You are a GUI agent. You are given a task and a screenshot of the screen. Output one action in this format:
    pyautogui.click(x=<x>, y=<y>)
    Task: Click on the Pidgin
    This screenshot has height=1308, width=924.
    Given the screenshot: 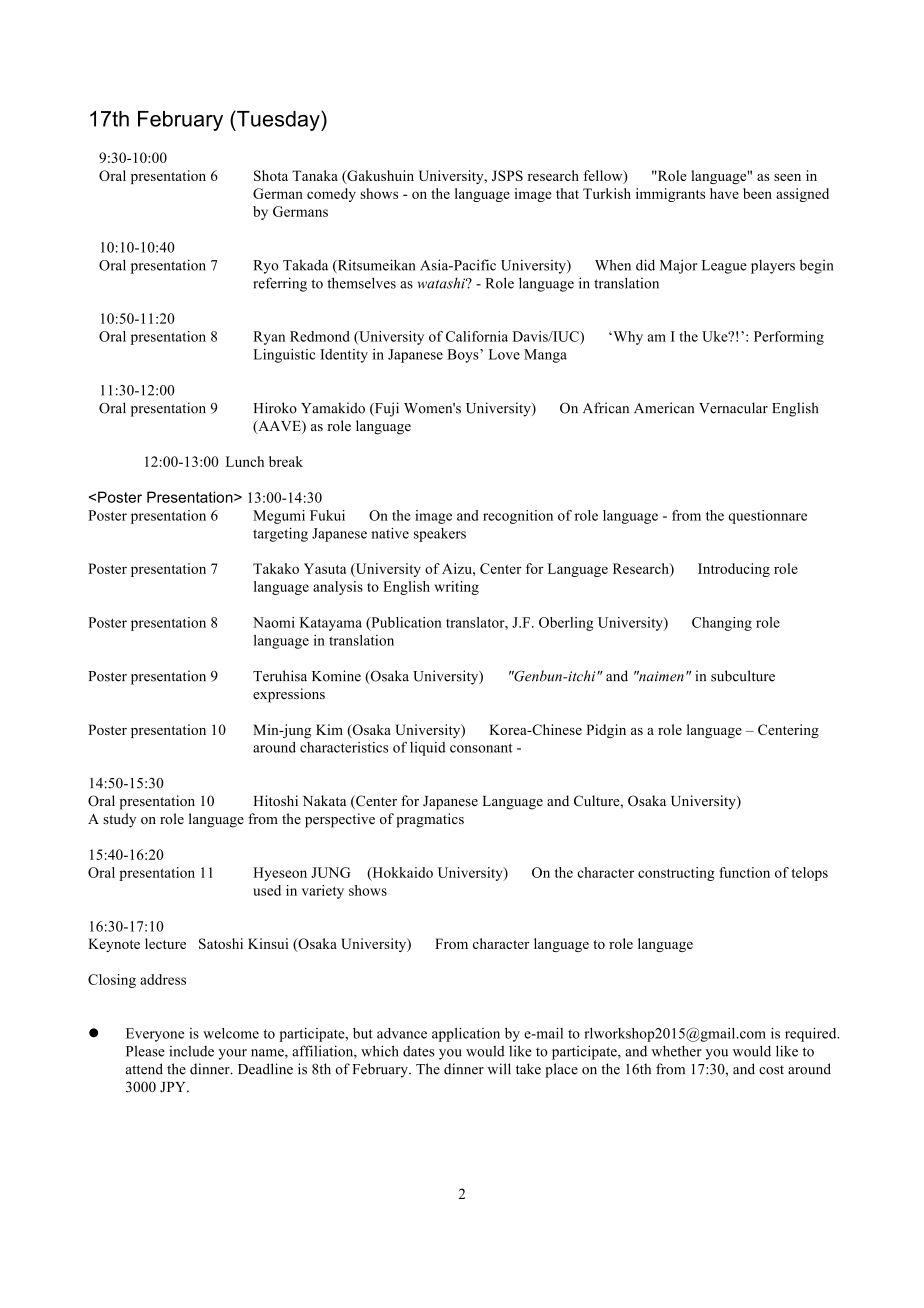 What is the action you would take?
    pyautogui.click(x=606, y=731)
